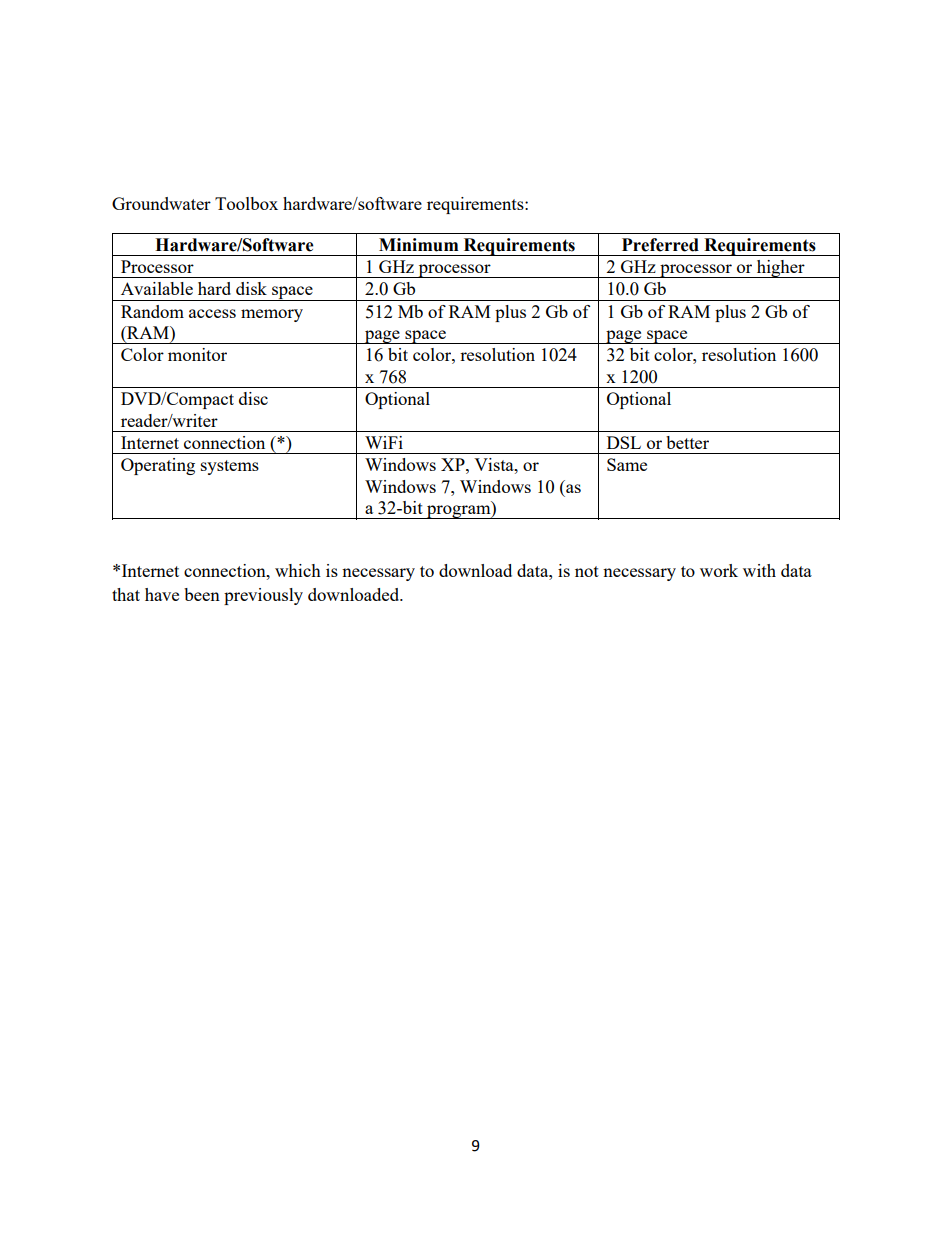 This document has height=1233, width=952. Describe the element at coordinates (202, 594) in the document. I see `been` at that location.
